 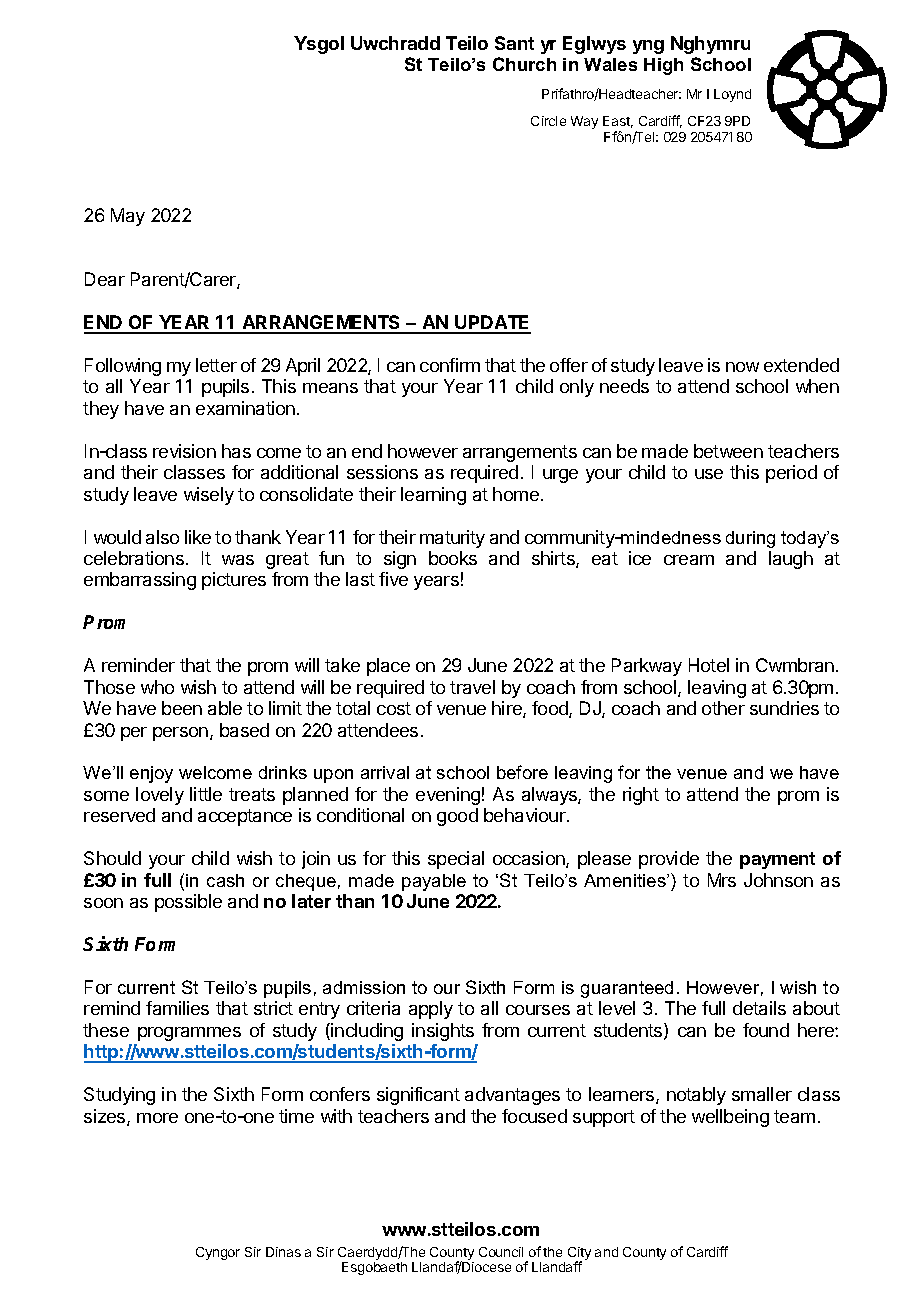 I want to click on May, so click(x=128, y=217).
